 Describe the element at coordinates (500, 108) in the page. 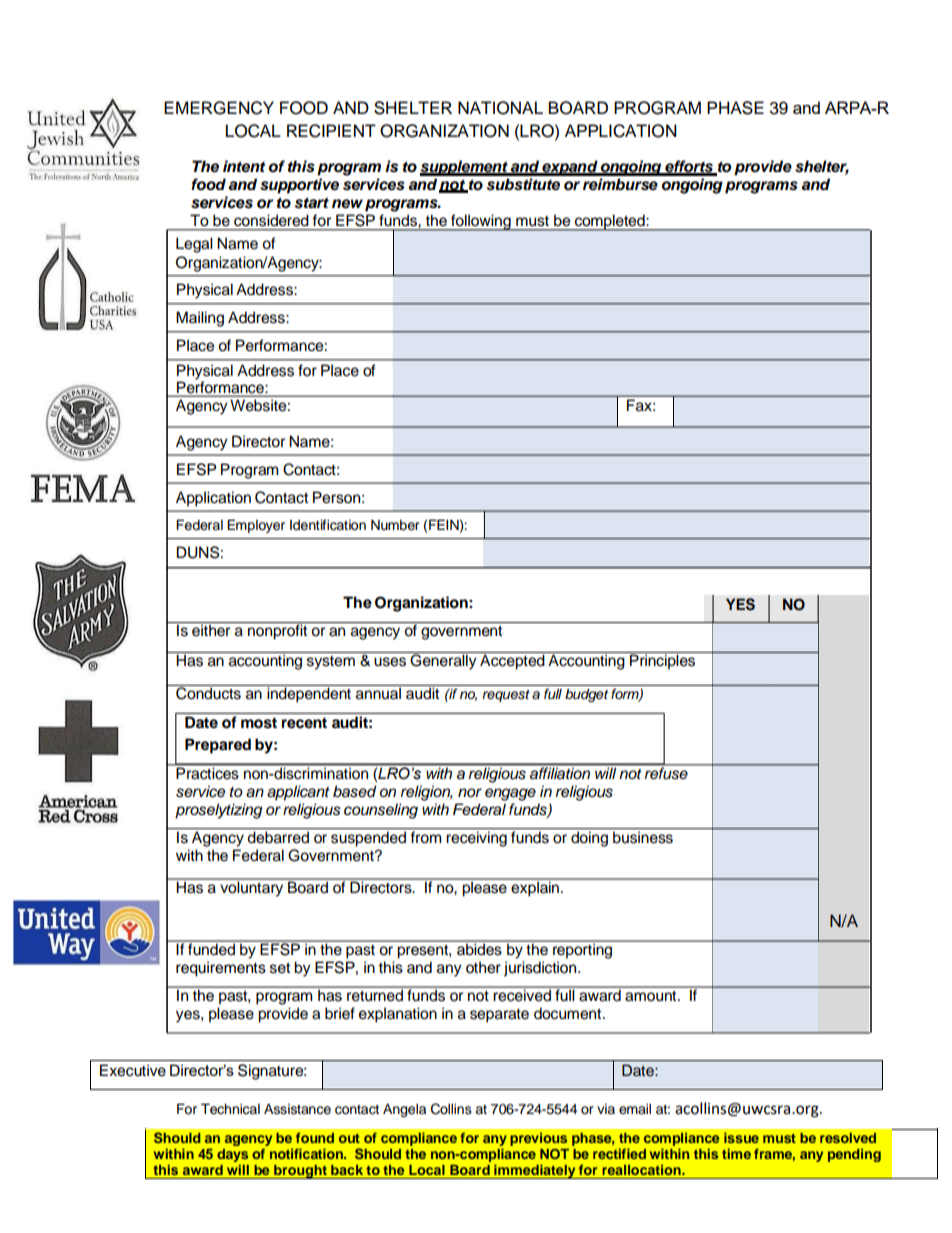

I see `NATIONAL` at that location.
